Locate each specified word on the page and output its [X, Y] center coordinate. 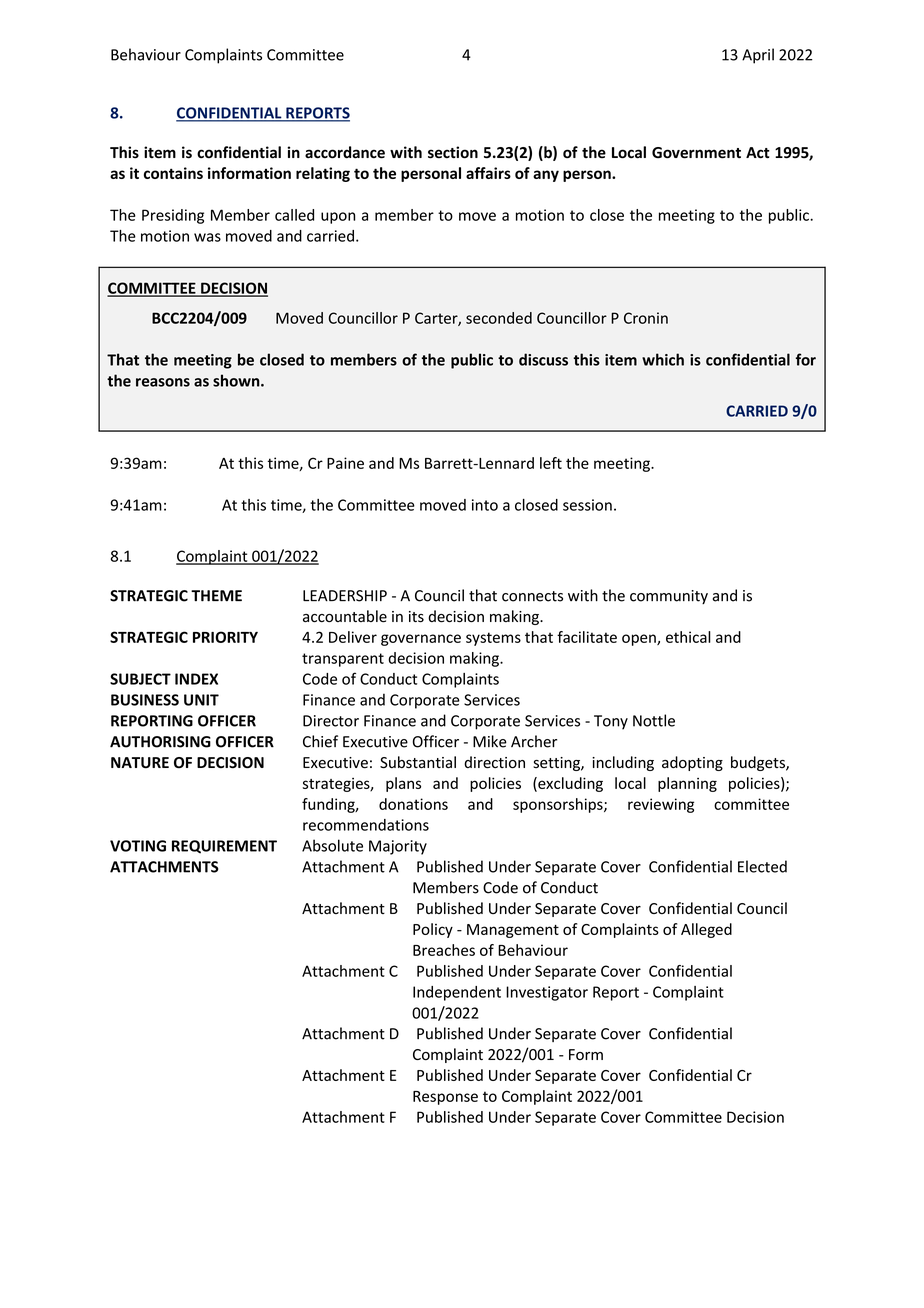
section [453, 152]
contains [173, 173]
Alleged [706, 930]
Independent [457, 993]
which [663, 359]
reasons [163, 382]
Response [445, 1098]
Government [696, 153]
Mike [490, 741]
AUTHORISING [160, 742]
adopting [692, 763]
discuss [543, 359]
